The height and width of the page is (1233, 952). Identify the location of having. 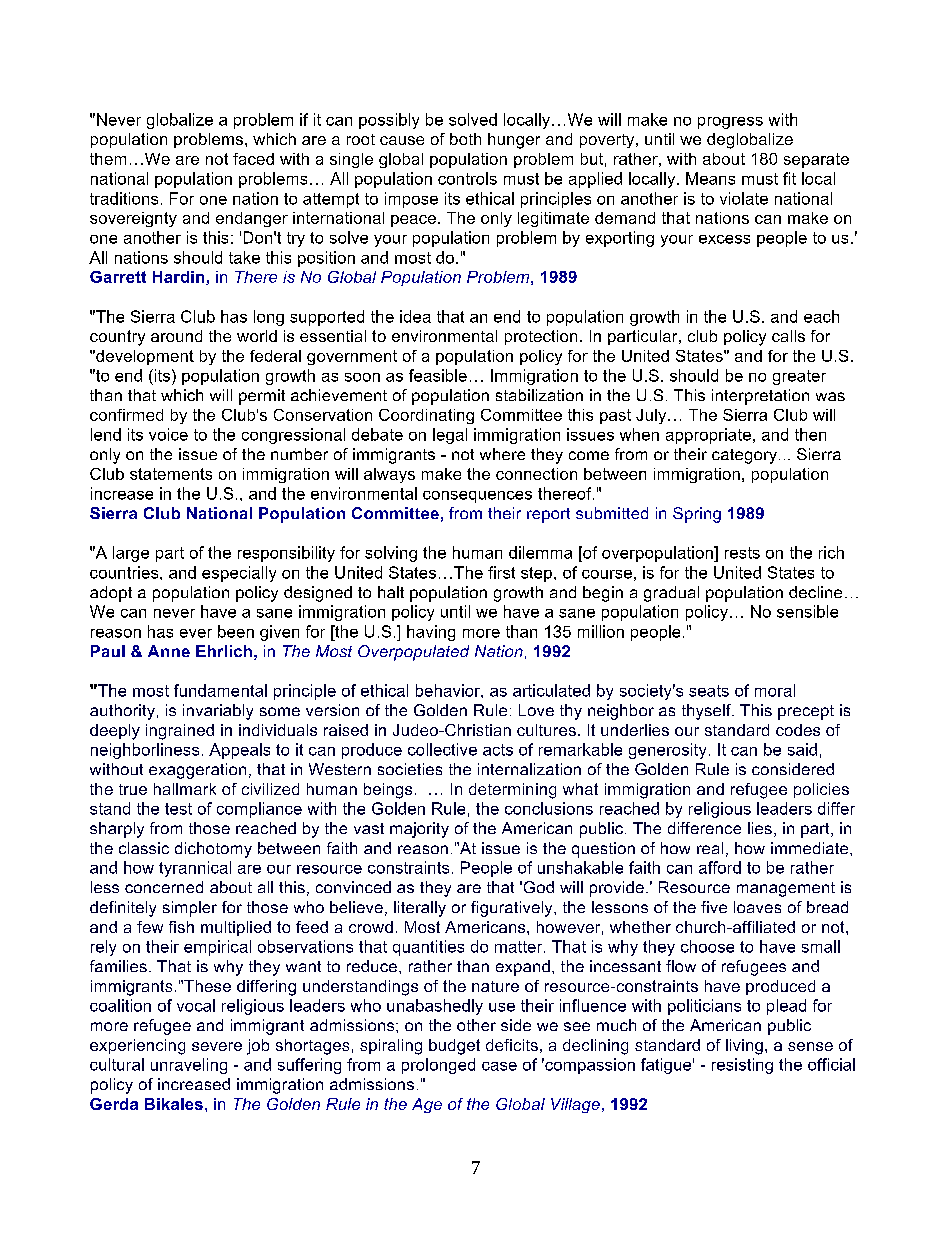
(431, 633).
